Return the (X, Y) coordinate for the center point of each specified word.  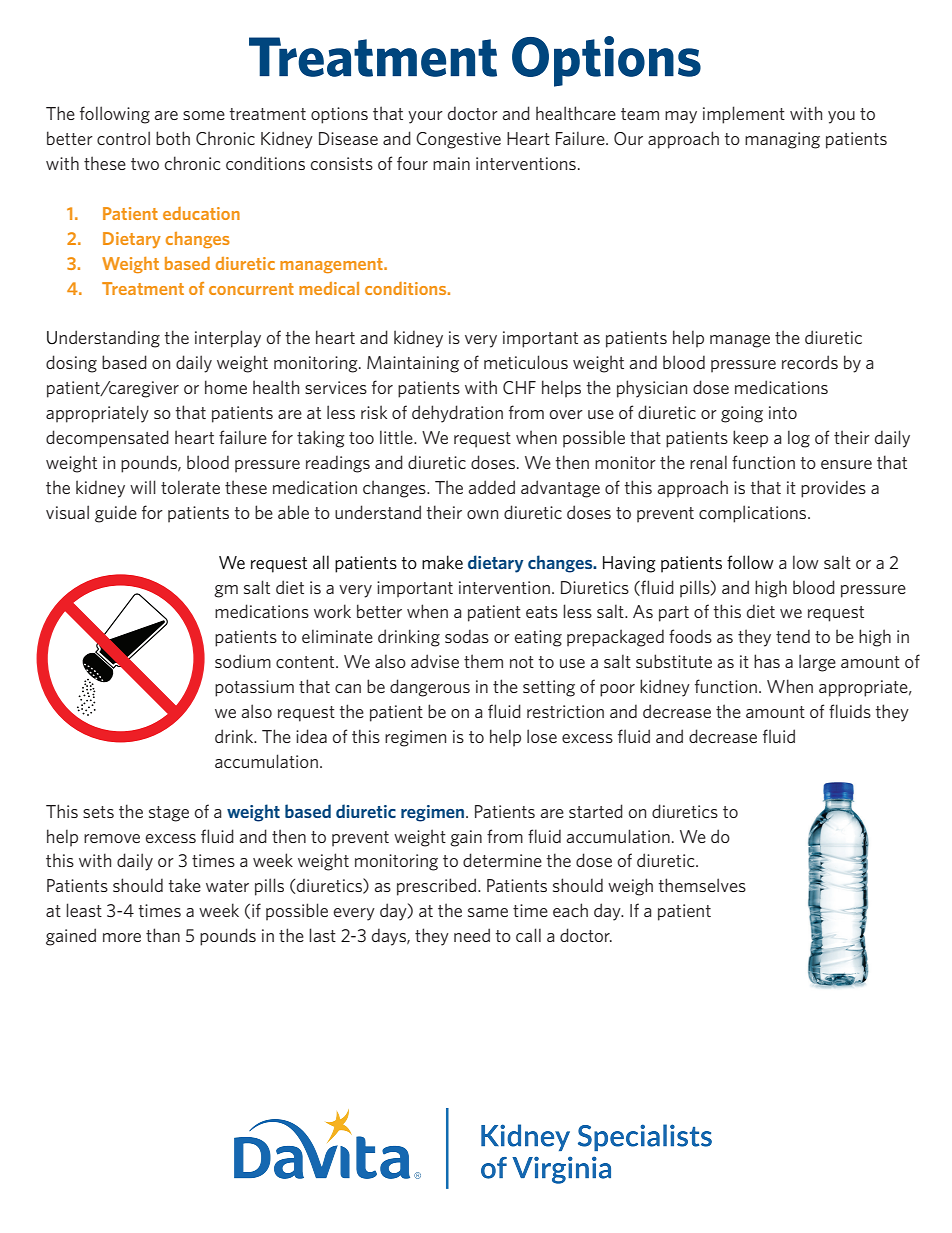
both (173, 138)
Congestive (458, 140)
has (767, 661)
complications (754, 514)
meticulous (526, 362)
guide (116, 514)
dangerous (430, 688)
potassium (254, 688)
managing (782, 140)
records (810, 362)
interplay (228, 339)
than (163, 935)
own (482, 514)
